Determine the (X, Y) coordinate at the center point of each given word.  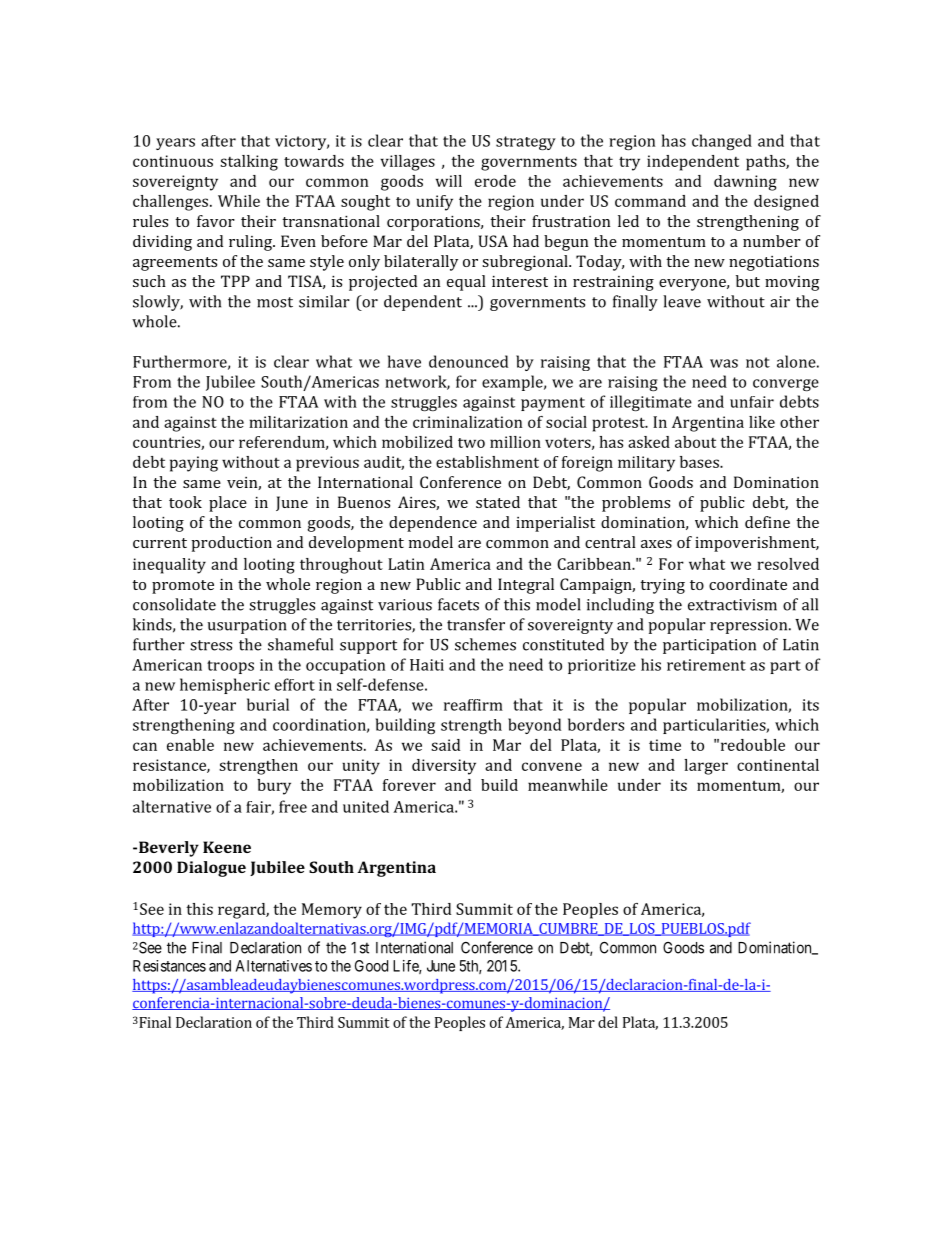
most (275, 302)
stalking (249, 163)
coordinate (748, 584)
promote (183, 587)
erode (495, 181)
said (445, 745)
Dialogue (211, 869)
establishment (487, 462)
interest (520, 281)
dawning (745, 183)
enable (190, 745)
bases (700, 462)
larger (706, 767)
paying (194, 464)
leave (682, 301)
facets (458, 604)
